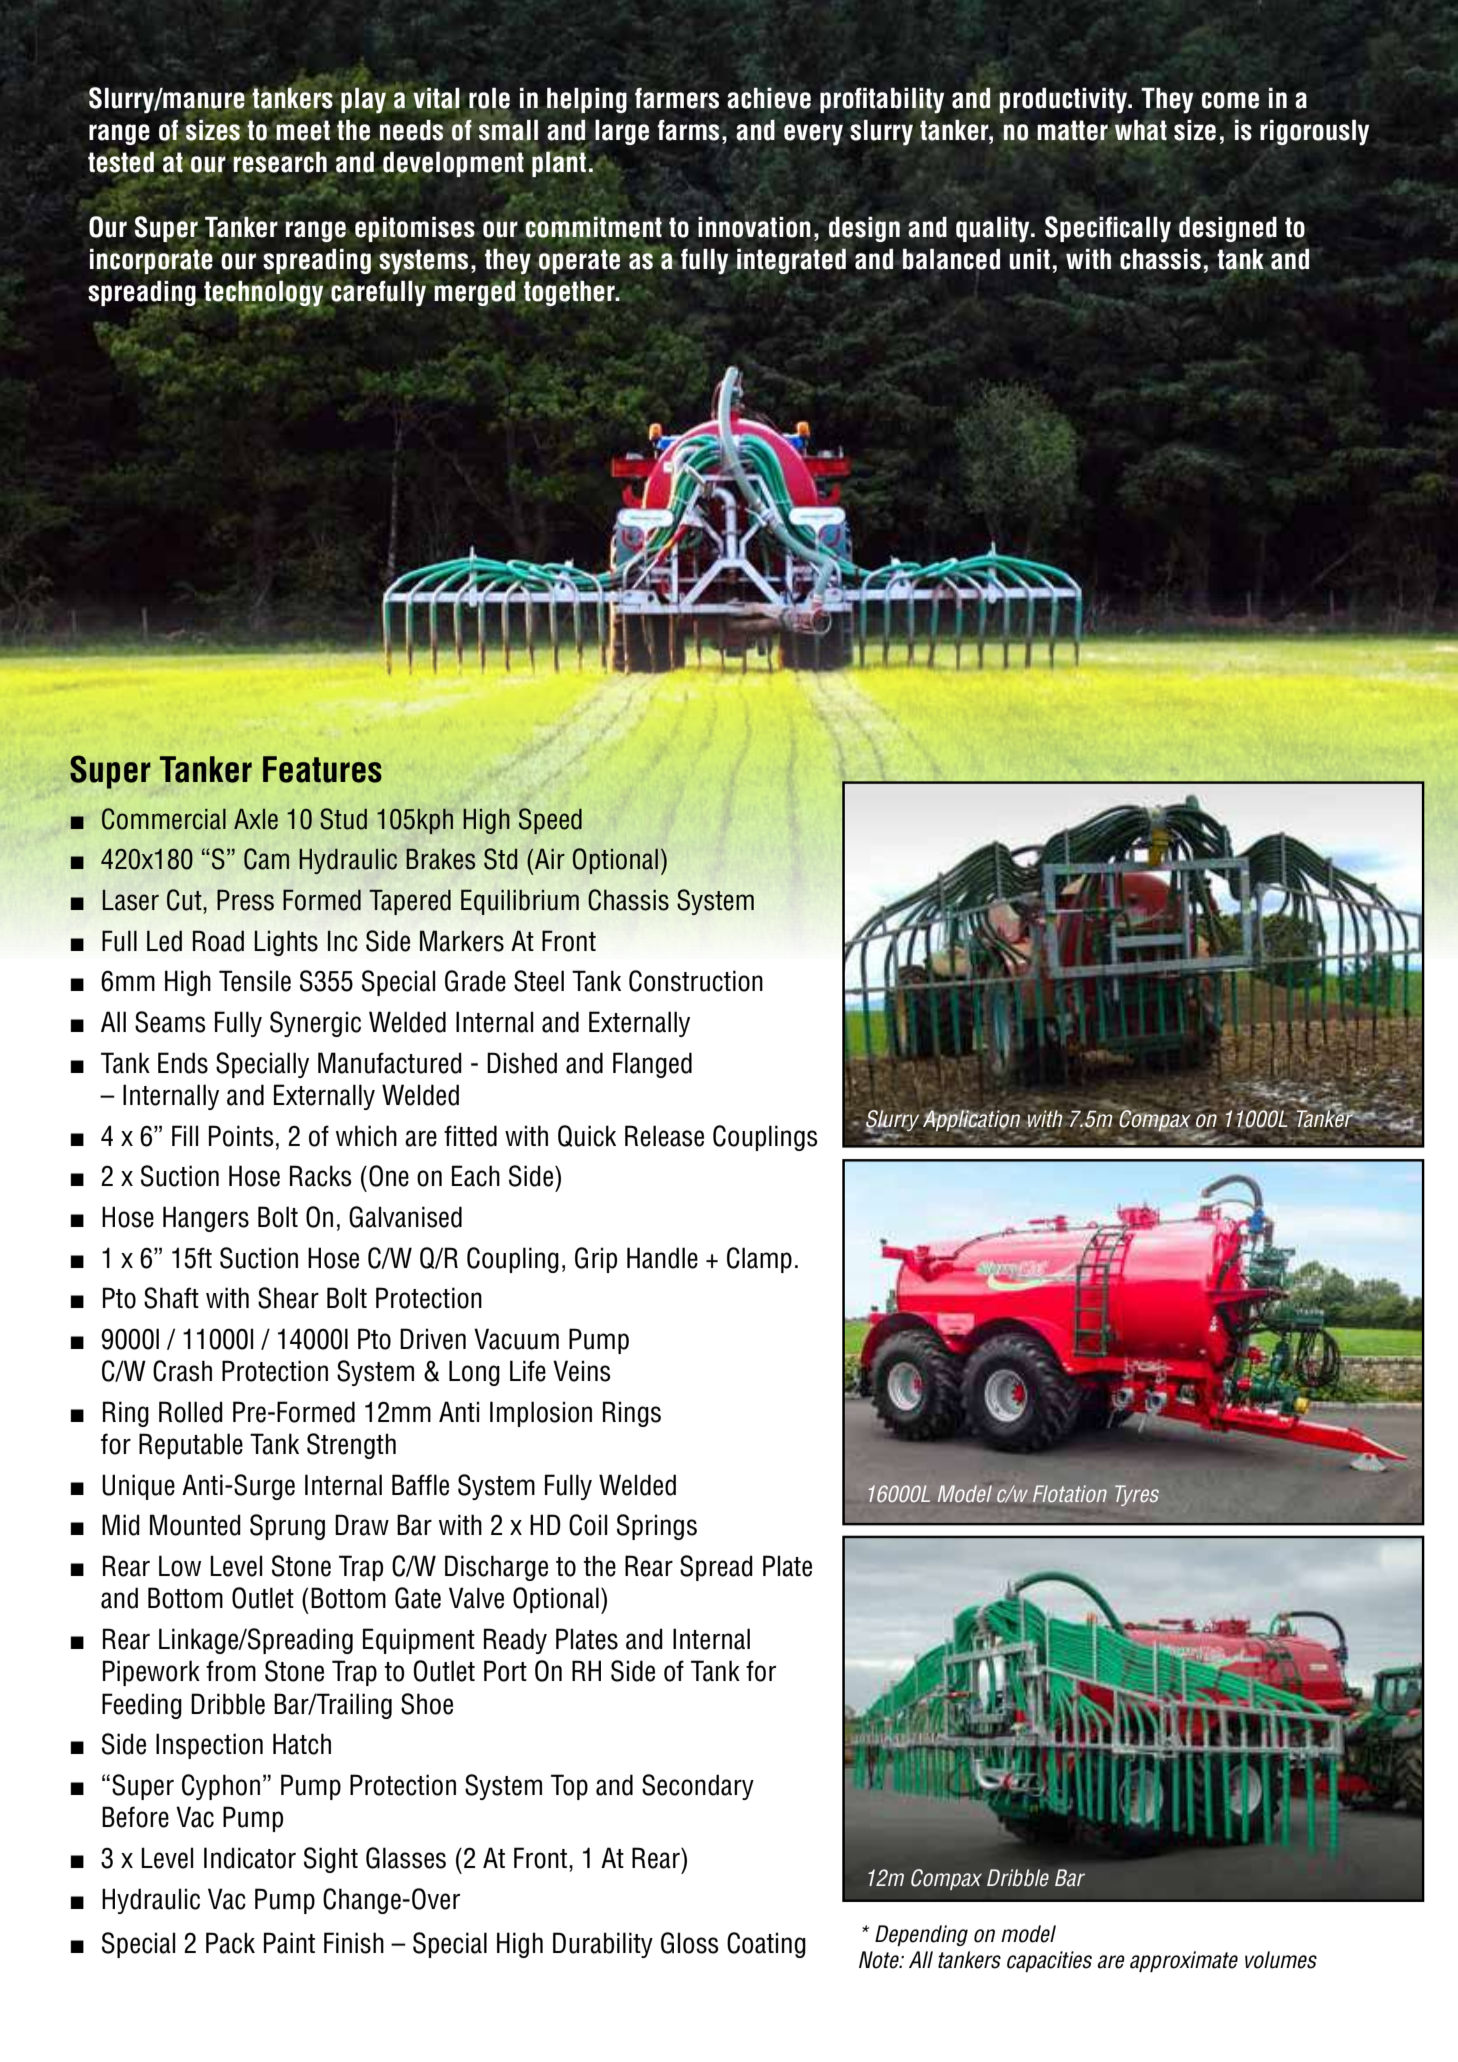  Describe the element at coordinates (971, 1121) in the screenshot. I see `Application` at that location.
